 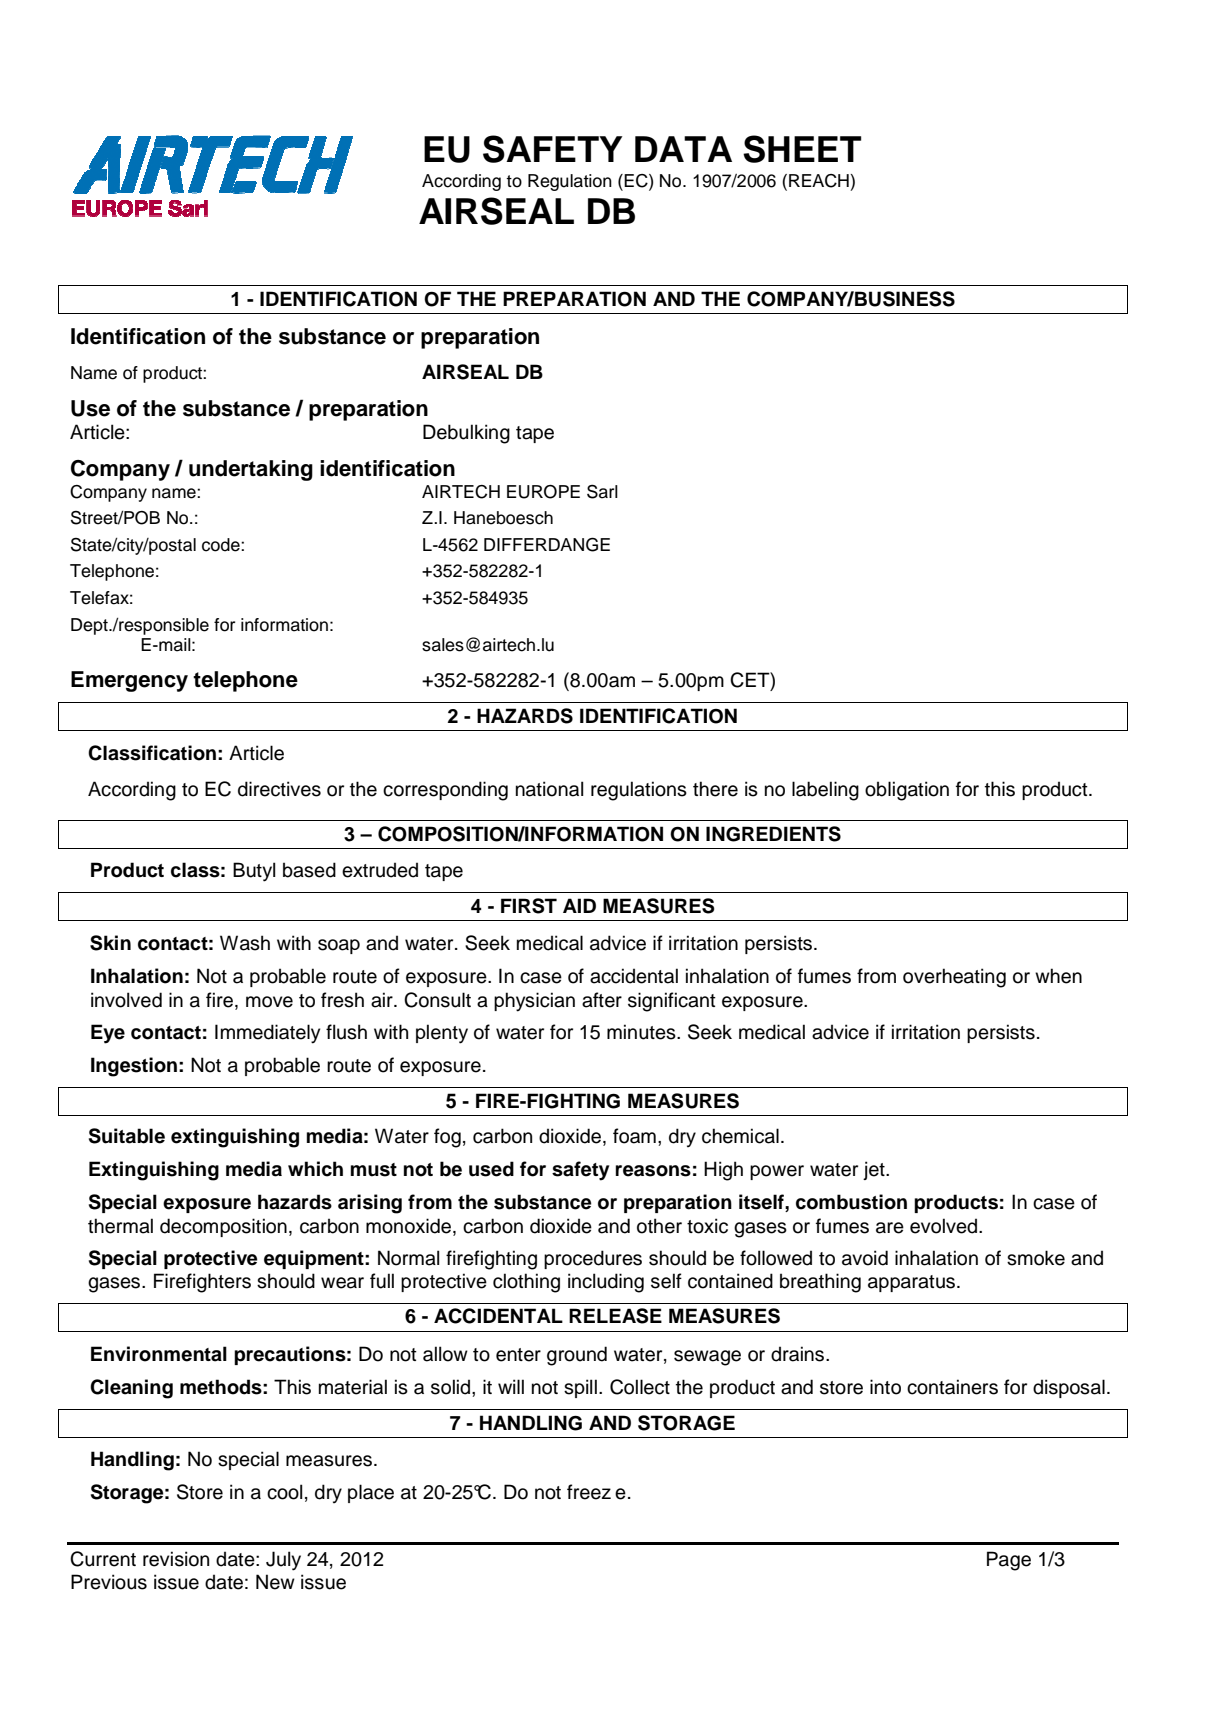 What do you see at coordinates (134, 1067) in the screenshot?
I see `Ingestion` at bounding box center [134, 1067].
